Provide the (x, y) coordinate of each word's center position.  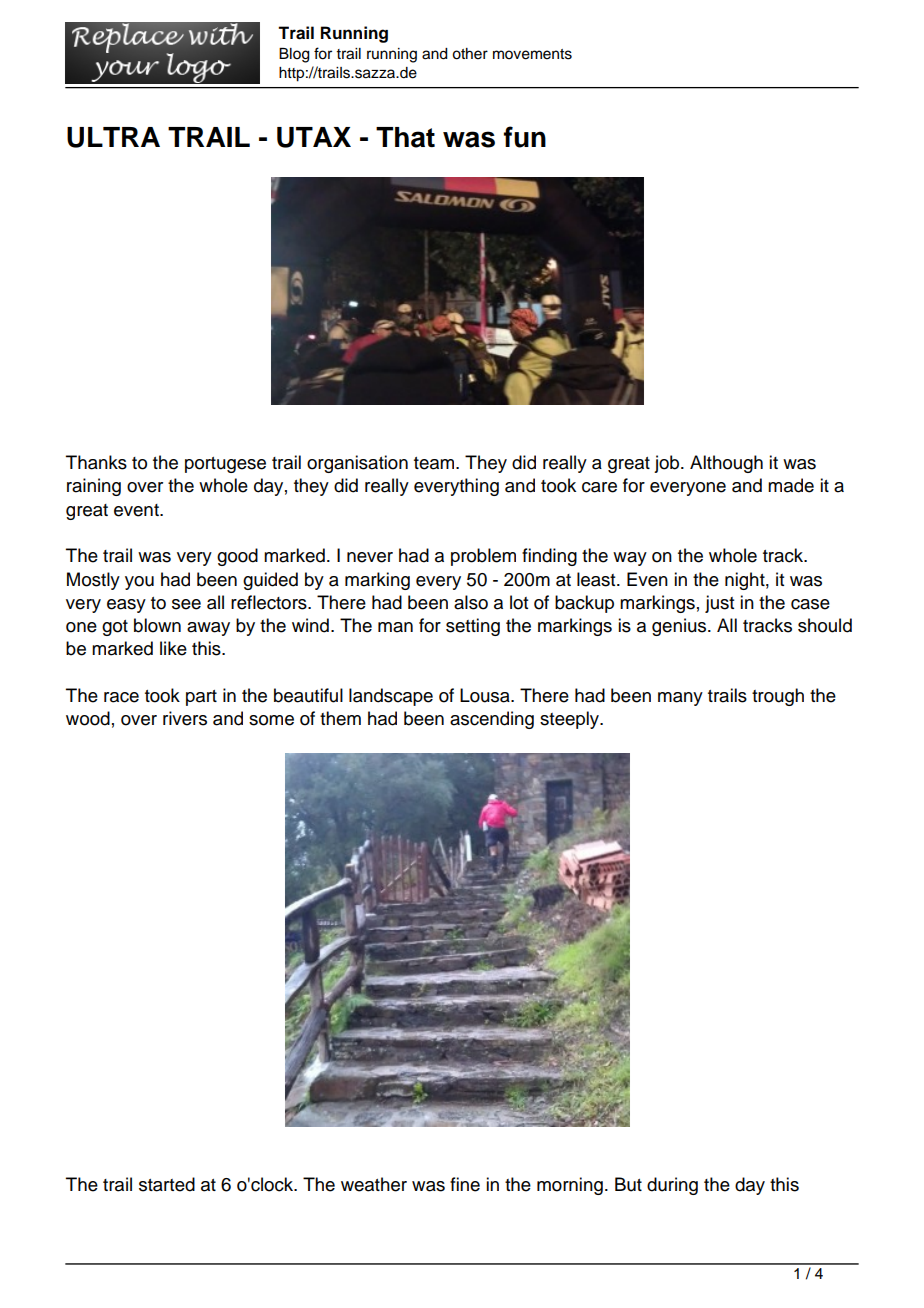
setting (473, 627)
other (470, 54)
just (719, 604)
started (167, 1184)
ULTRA (113, 137)
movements (532, 54)
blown (157, 625)
